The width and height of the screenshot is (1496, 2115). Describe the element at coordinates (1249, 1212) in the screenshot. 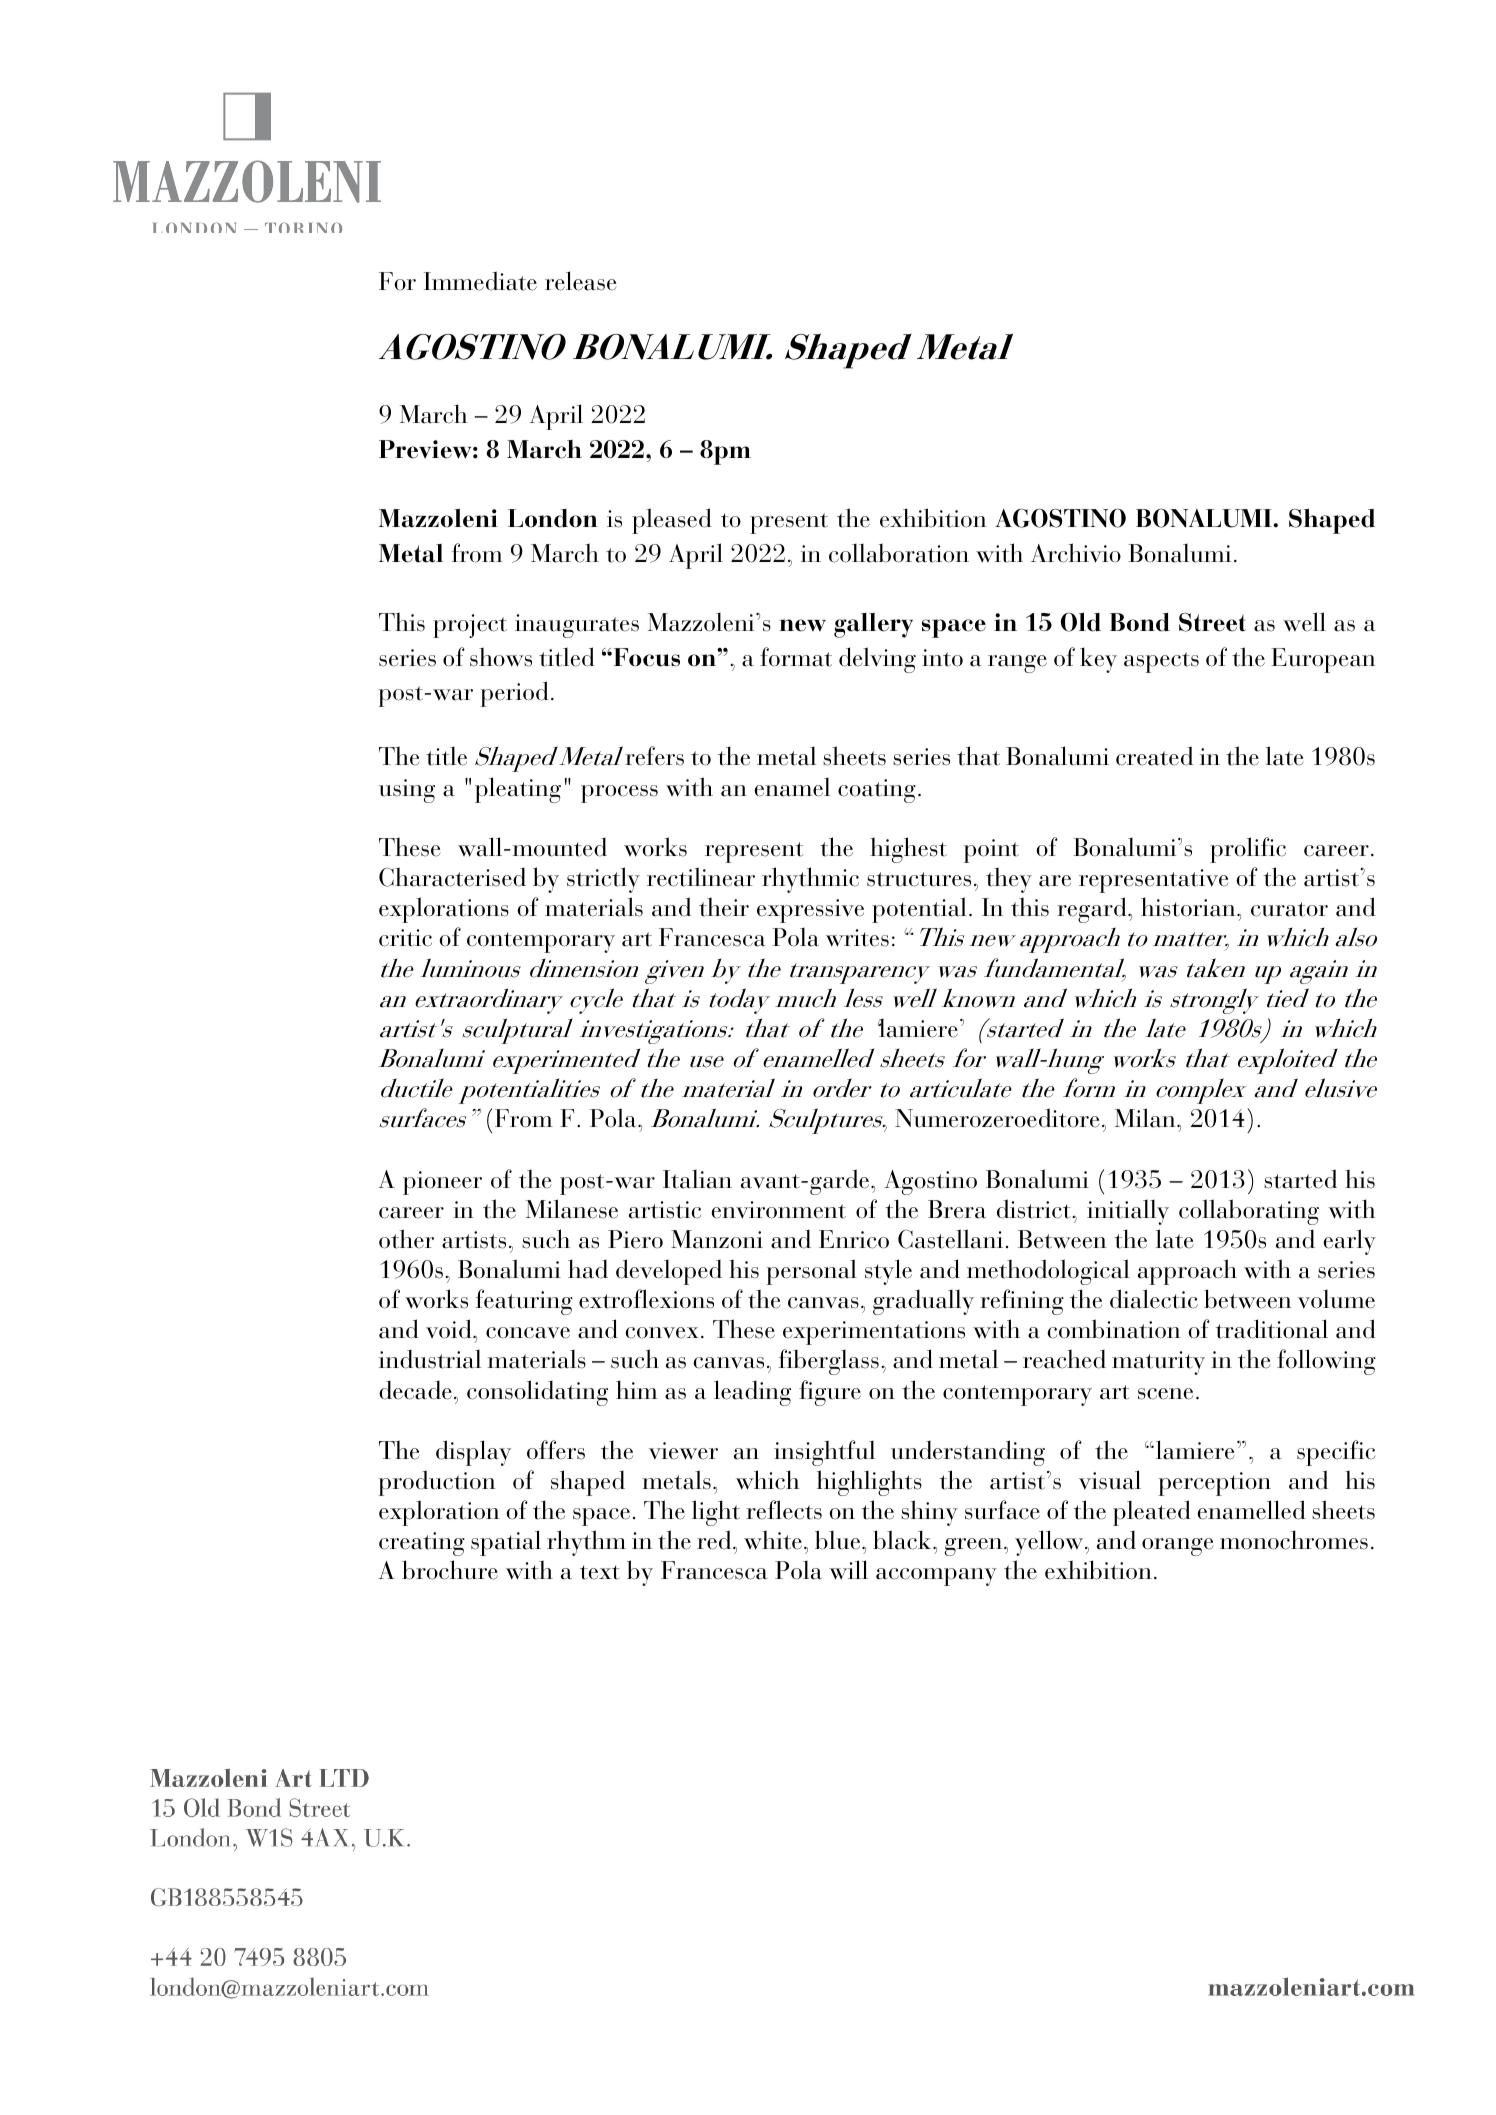

I see `collaborating` at that location.
